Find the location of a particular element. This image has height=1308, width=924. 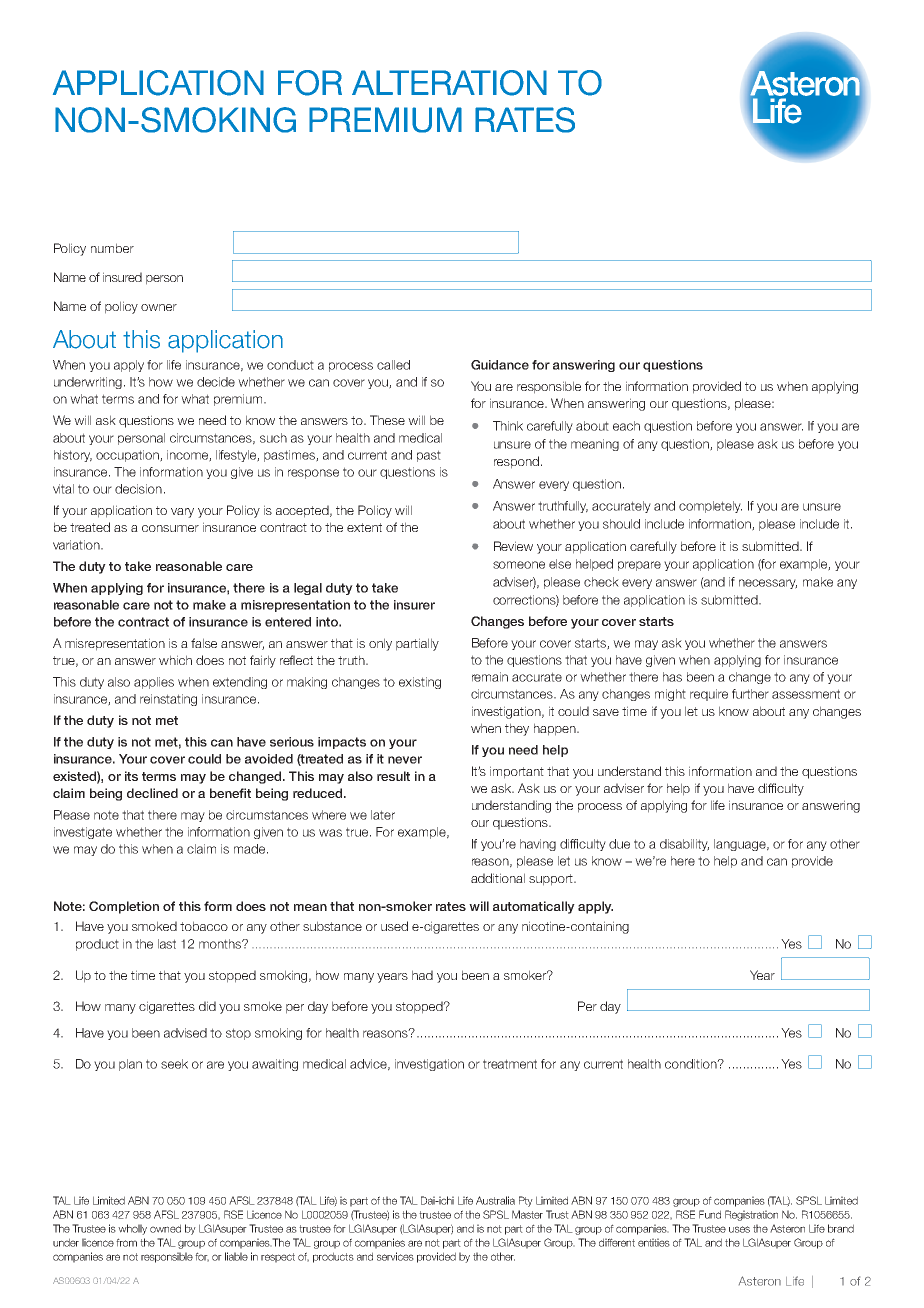

owned is located at coordinates (165, 1228).
